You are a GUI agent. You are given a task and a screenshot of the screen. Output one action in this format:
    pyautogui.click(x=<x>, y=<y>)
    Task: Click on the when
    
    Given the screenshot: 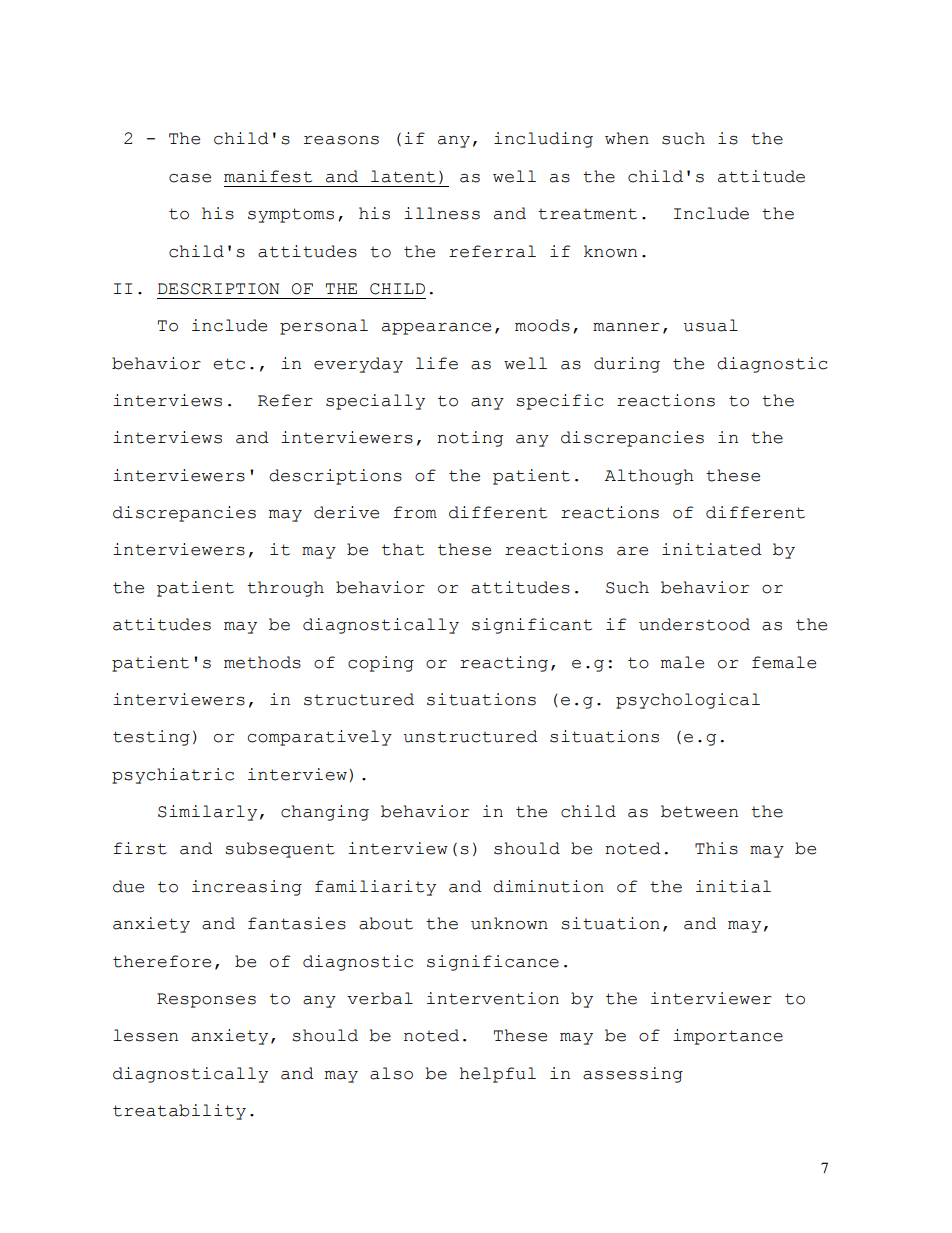 What is the action you would take?
    pyautogui.click(x=627, y=138)
